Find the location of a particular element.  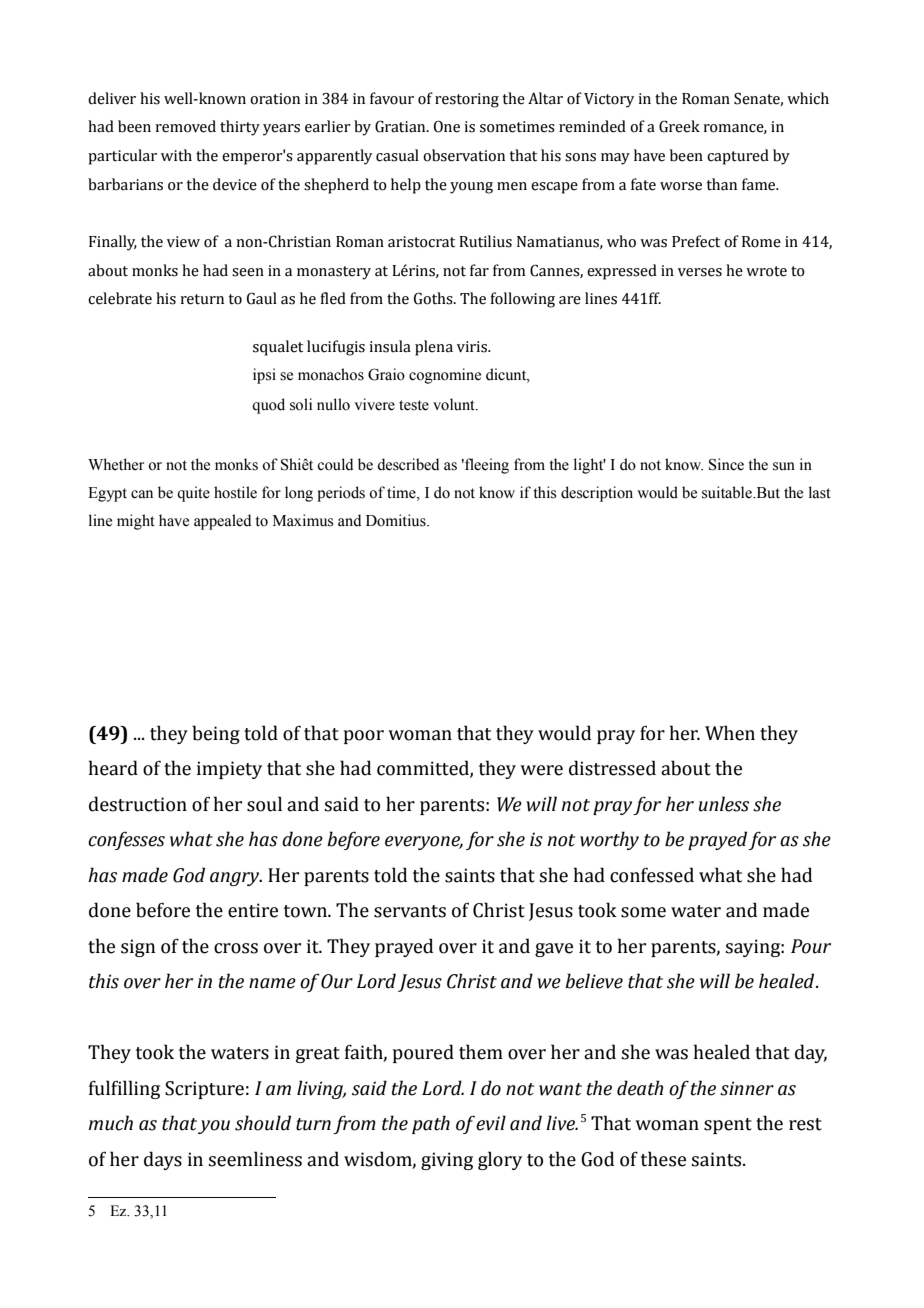

removed is located at coordinates (185, 126).
